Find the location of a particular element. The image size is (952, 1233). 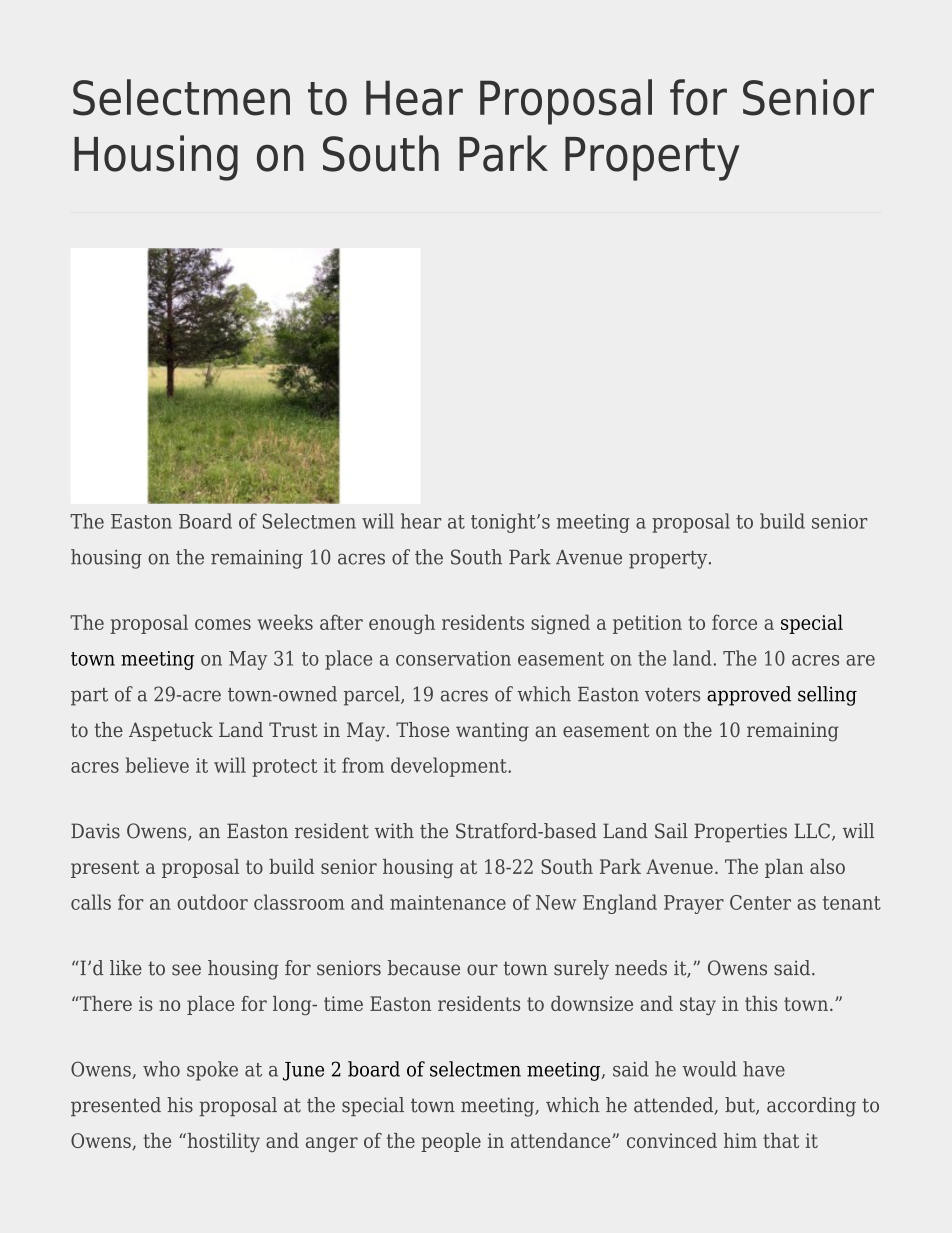

outdoor is located at coordinates (212, 902).
